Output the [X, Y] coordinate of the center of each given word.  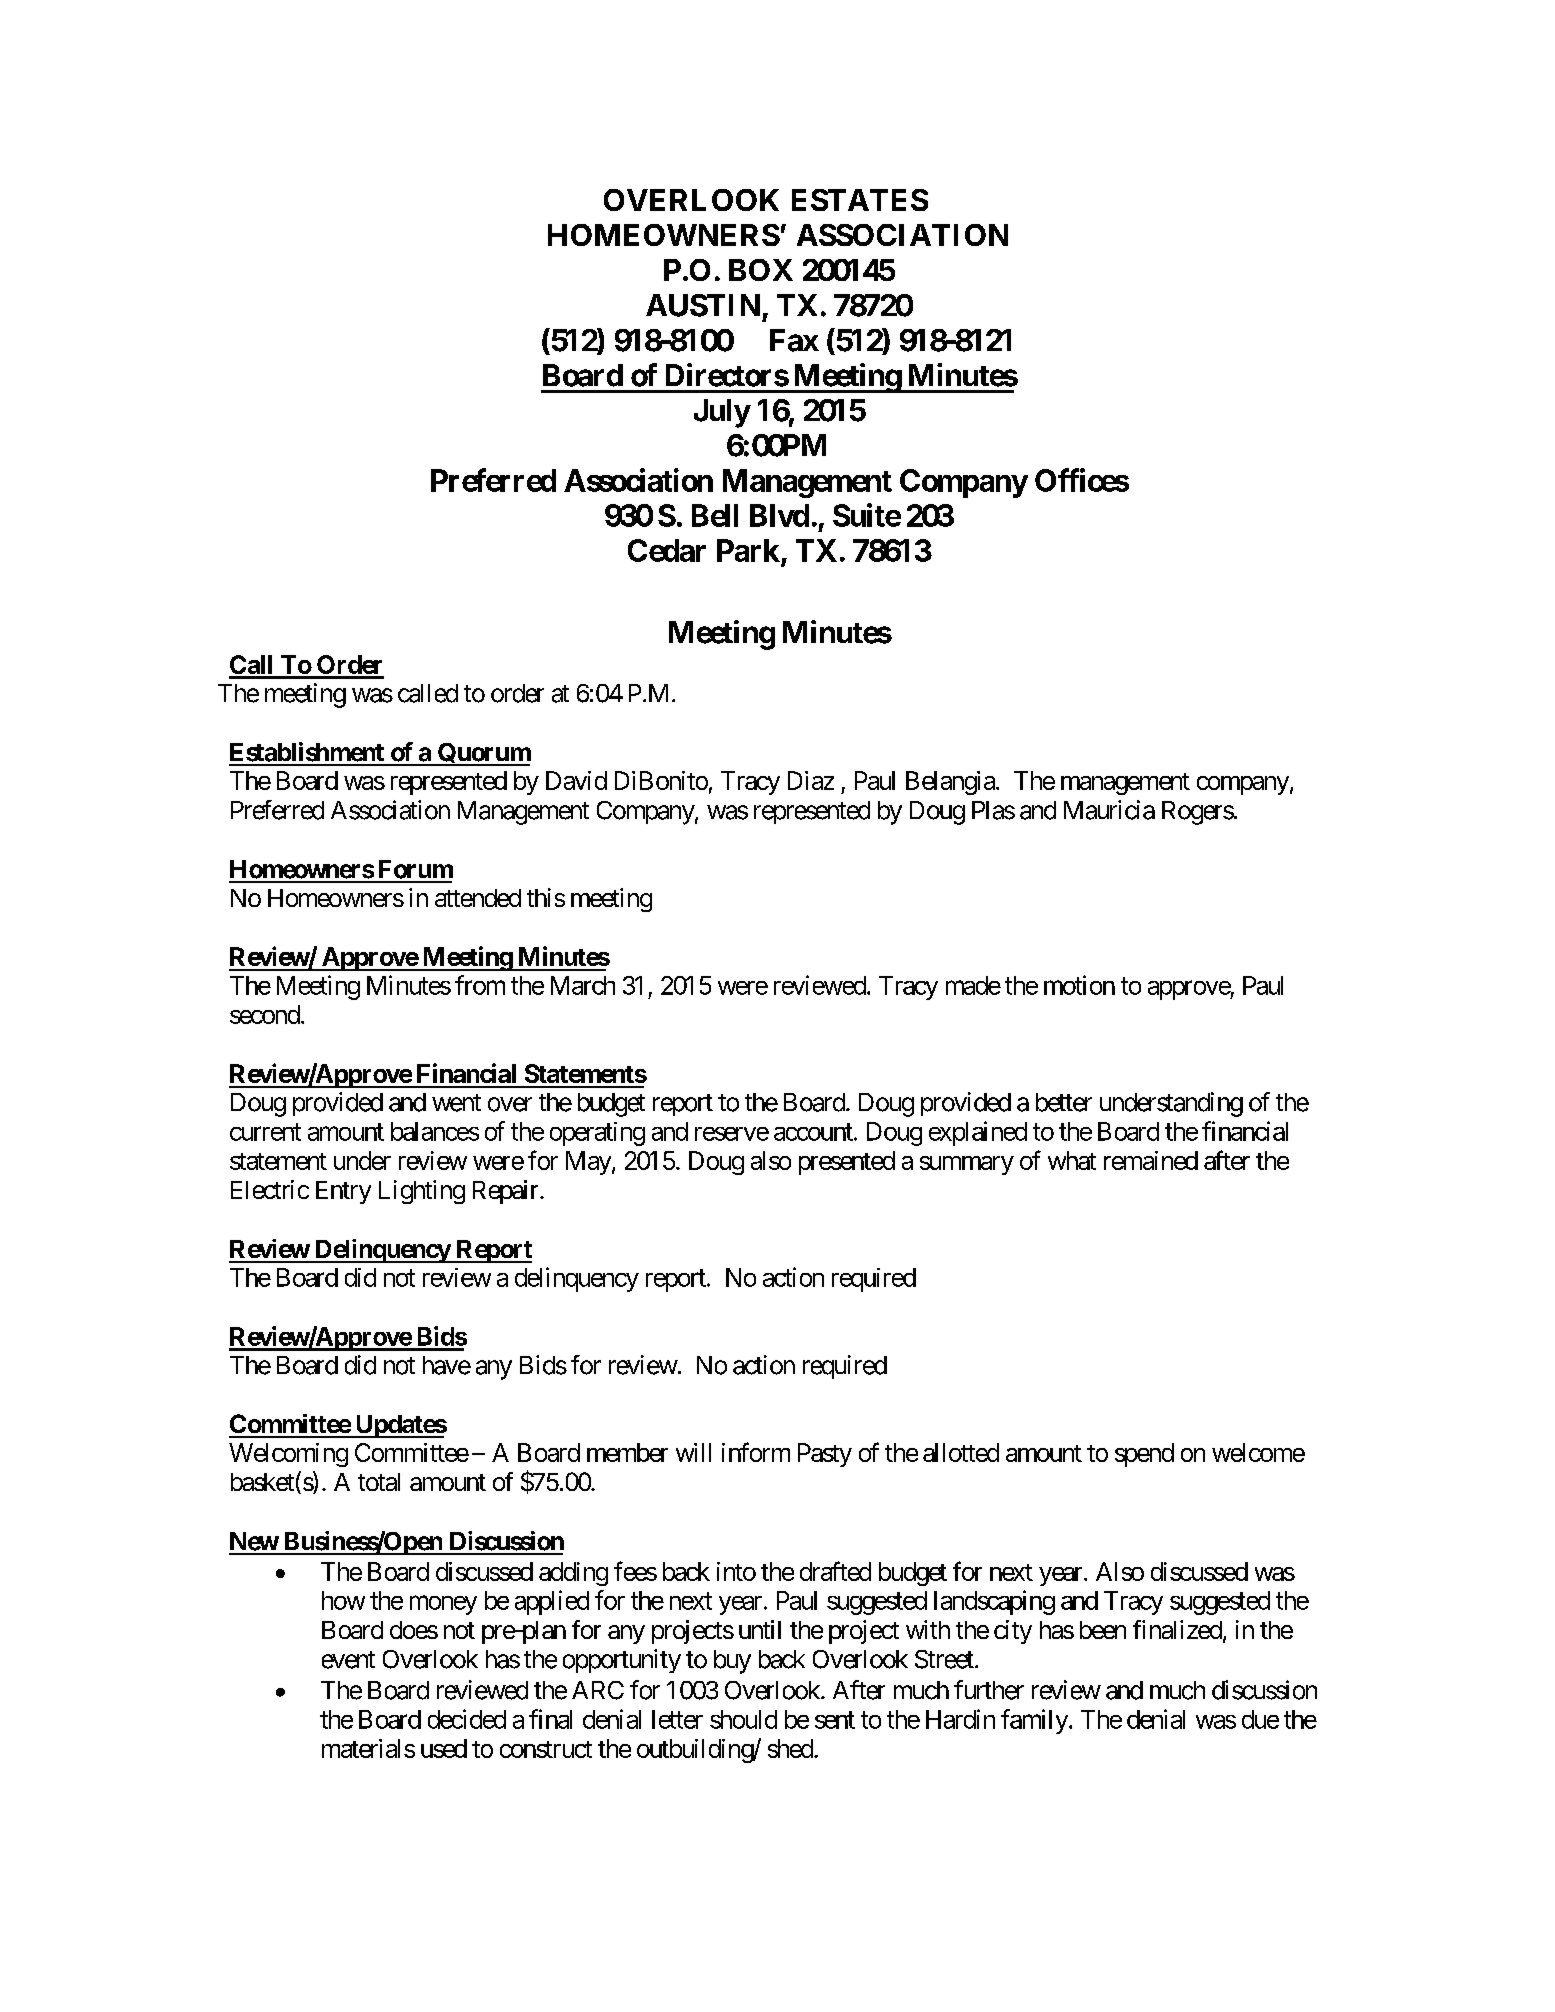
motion [1079, 985]
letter [677, 1719]
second [265, 1014]
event [348, 1660]
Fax [794, 340]
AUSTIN [703, 305]
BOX [761, 270]
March [583, 985]
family [1034, 1721]
